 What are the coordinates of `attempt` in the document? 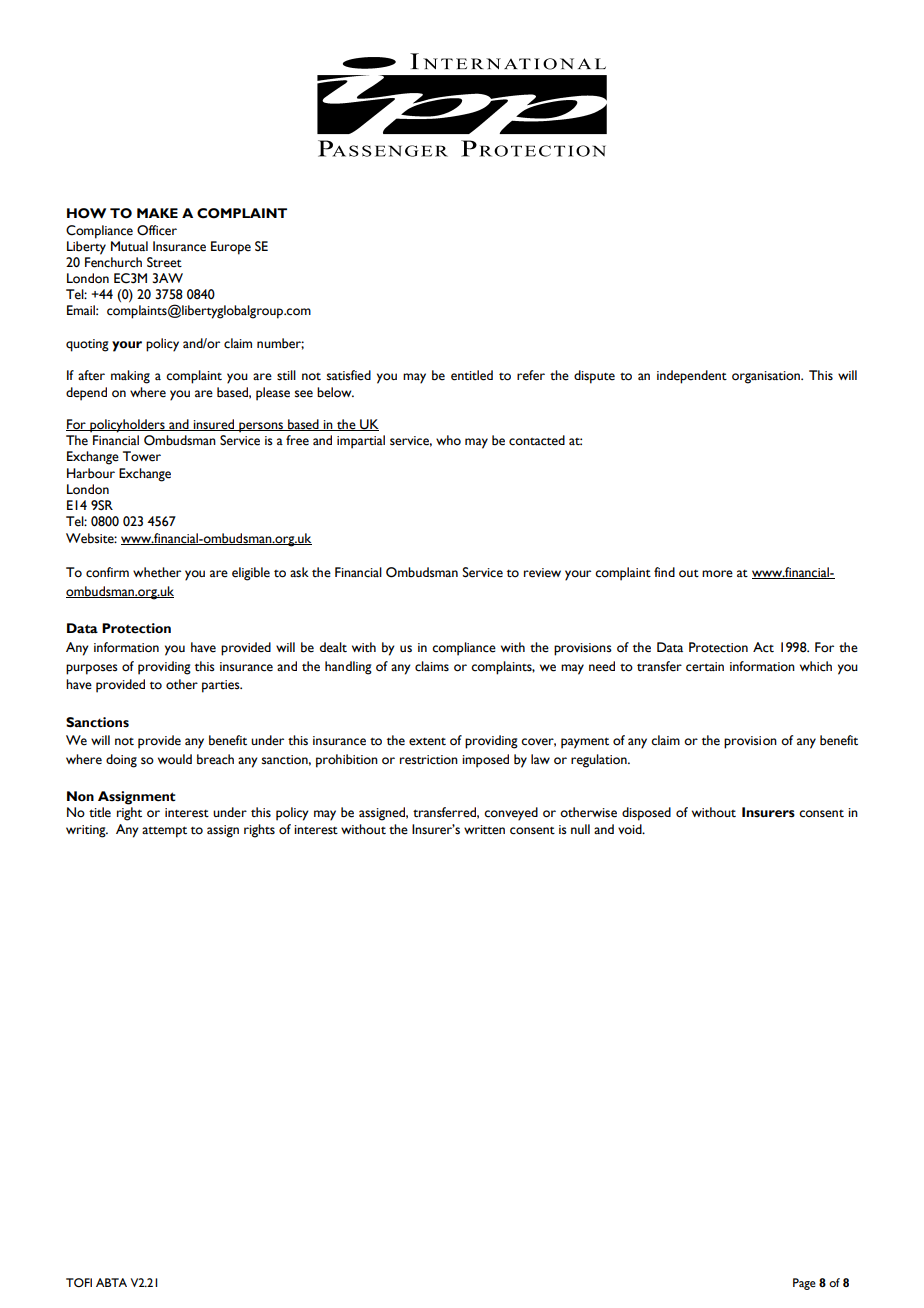 It's located at (164, 832).
